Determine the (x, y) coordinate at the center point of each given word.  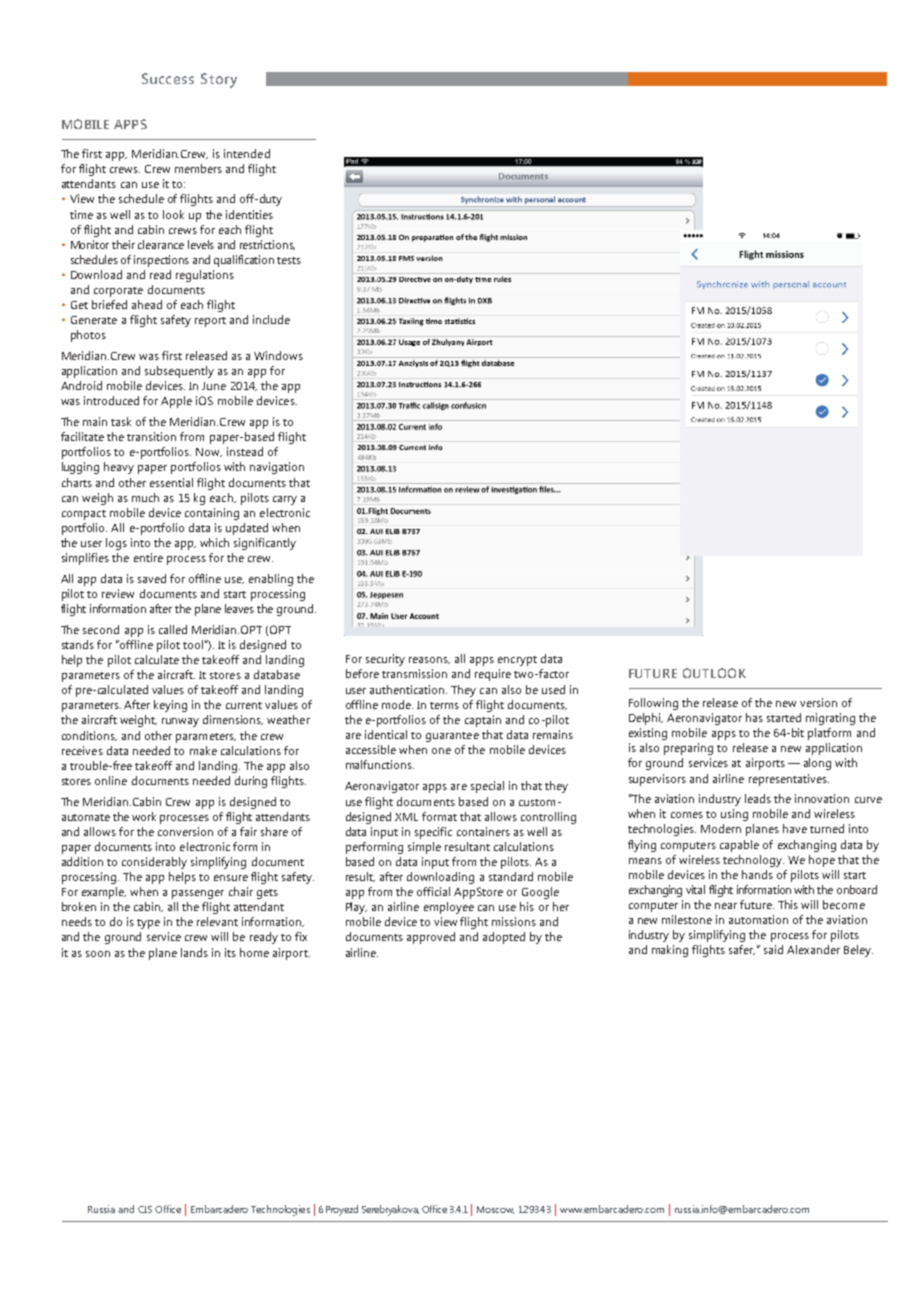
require (493, 675)
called (173, 629)
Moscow (495, 1210)
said (773, 949)
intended (247, 153)
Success (168, 78)
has (754, 717)
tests (289, 260)
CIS (145, 1209)
